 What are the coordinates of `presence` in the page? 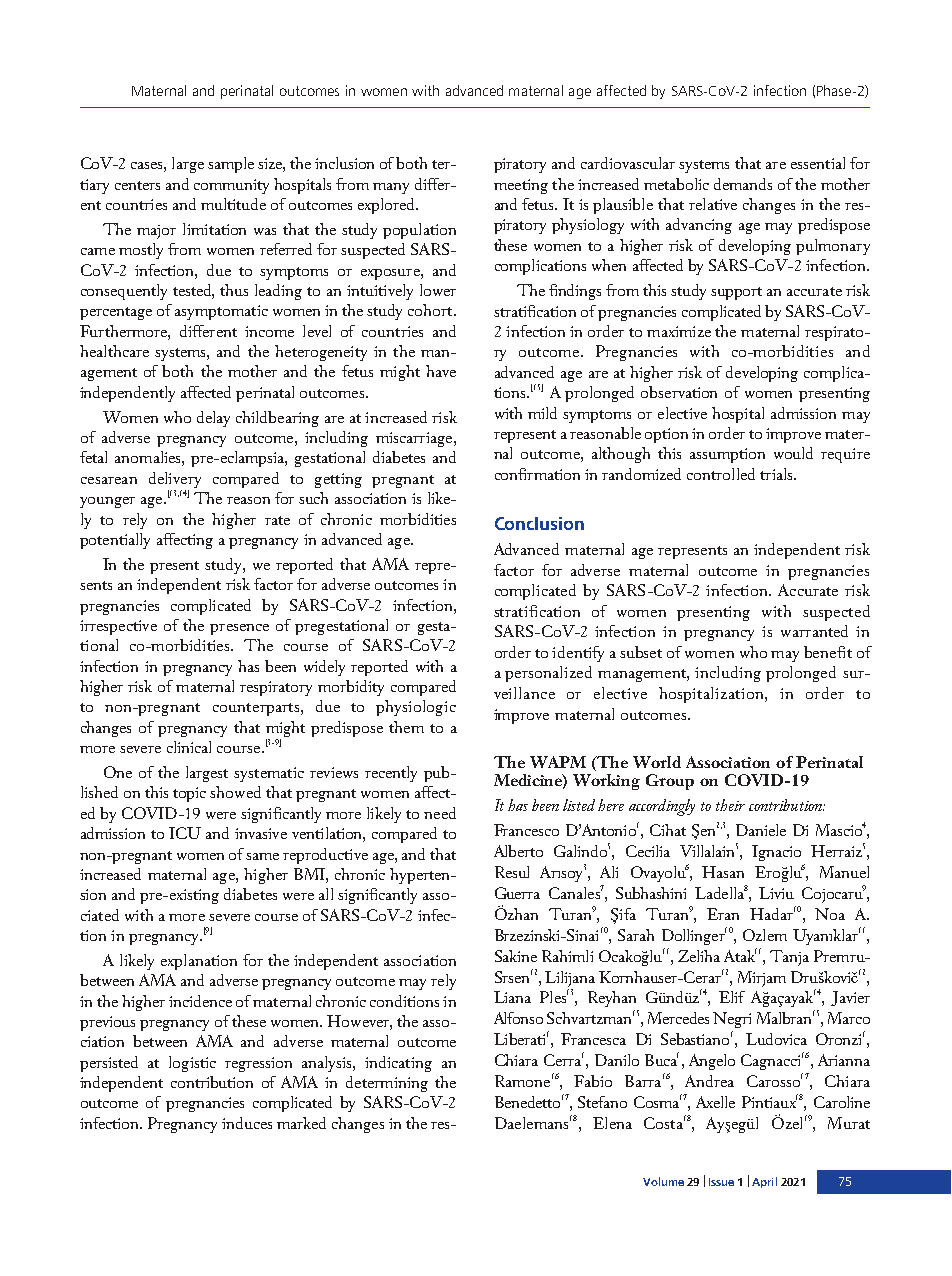 It's located at (239, 629).
